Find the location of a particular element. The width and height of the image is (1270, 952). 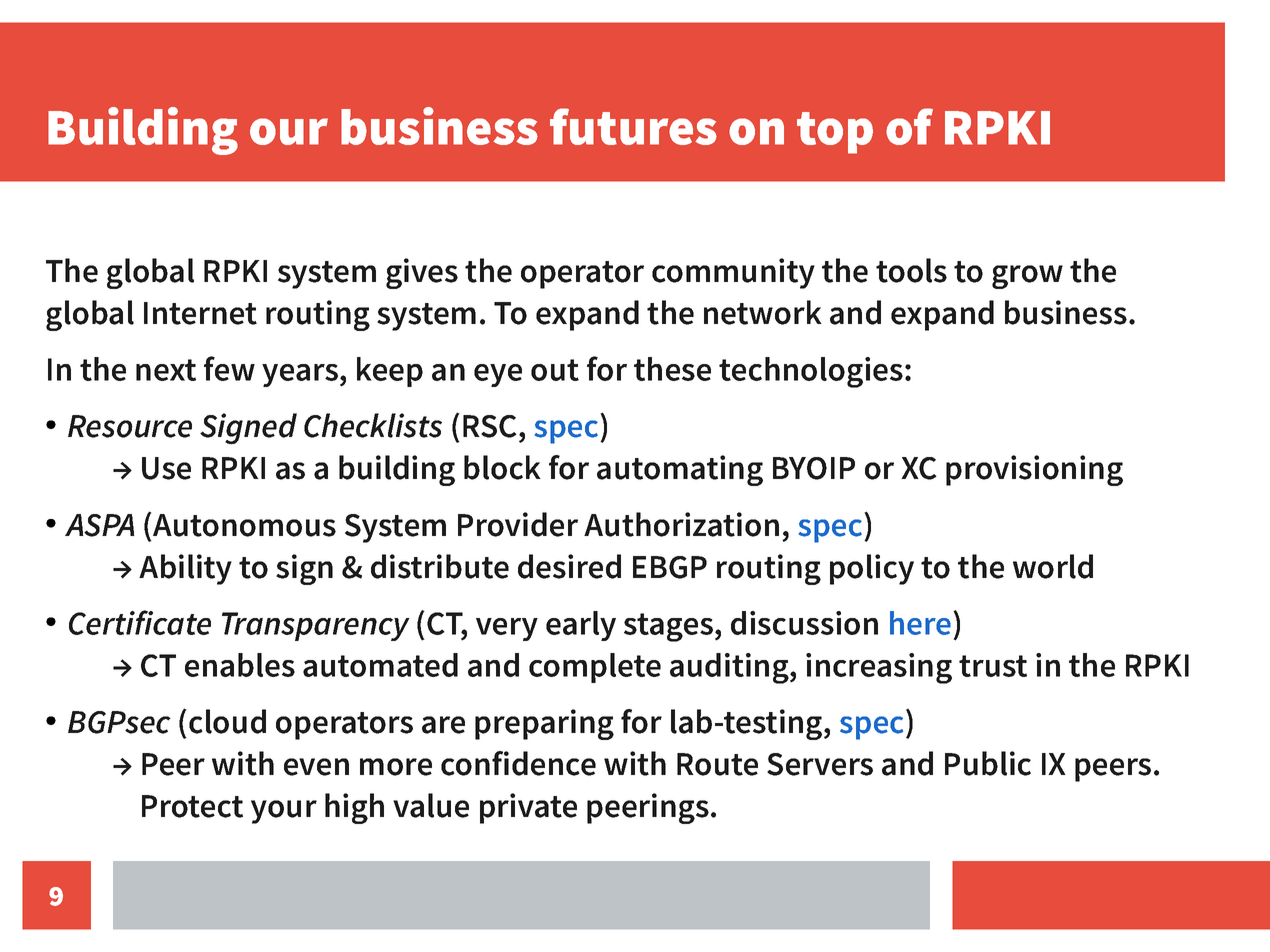

top is located at coordinates (835, 133).
